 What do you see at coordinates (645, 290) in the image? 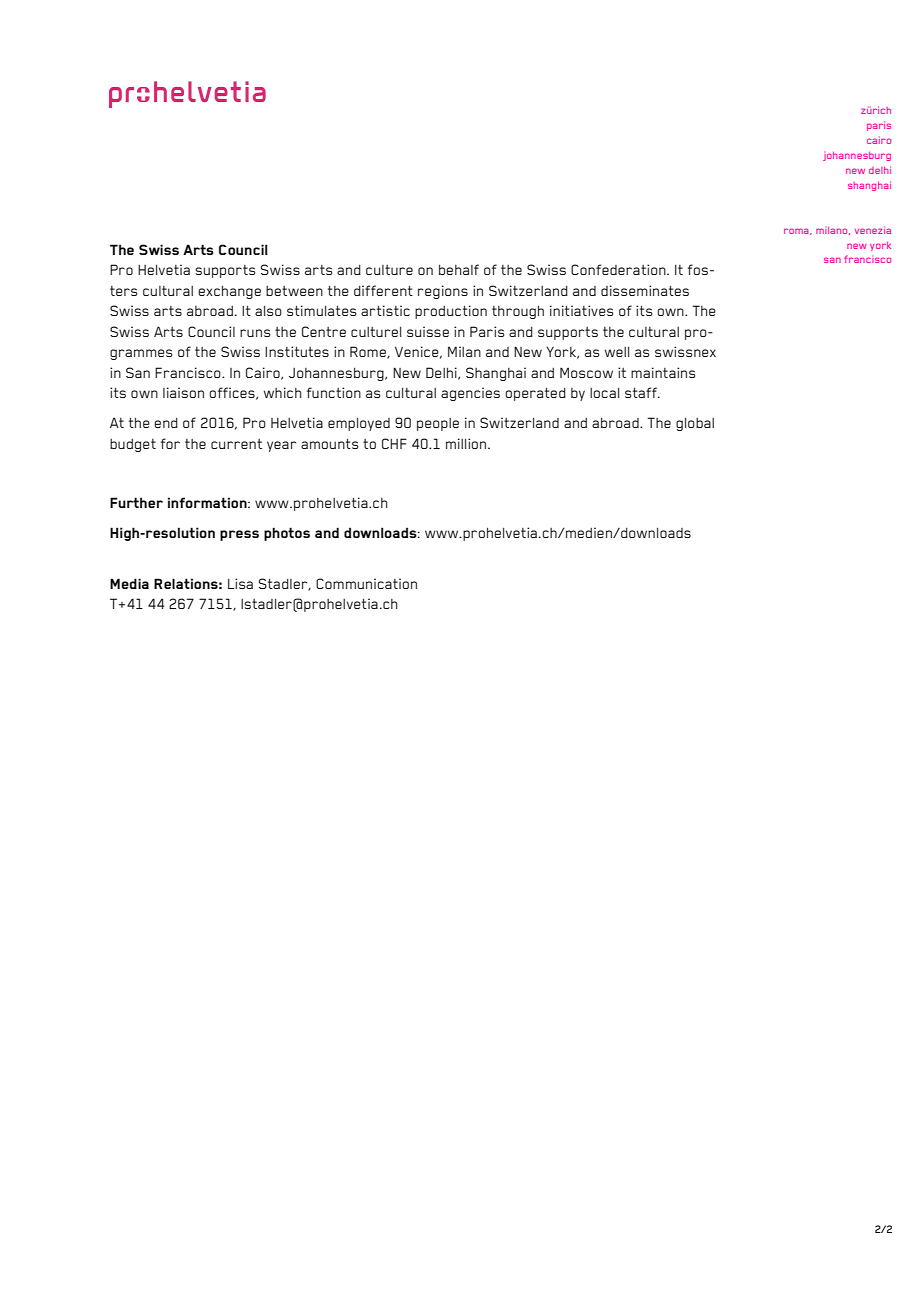
I see `disseminates` at bounding box center [645, 290].
